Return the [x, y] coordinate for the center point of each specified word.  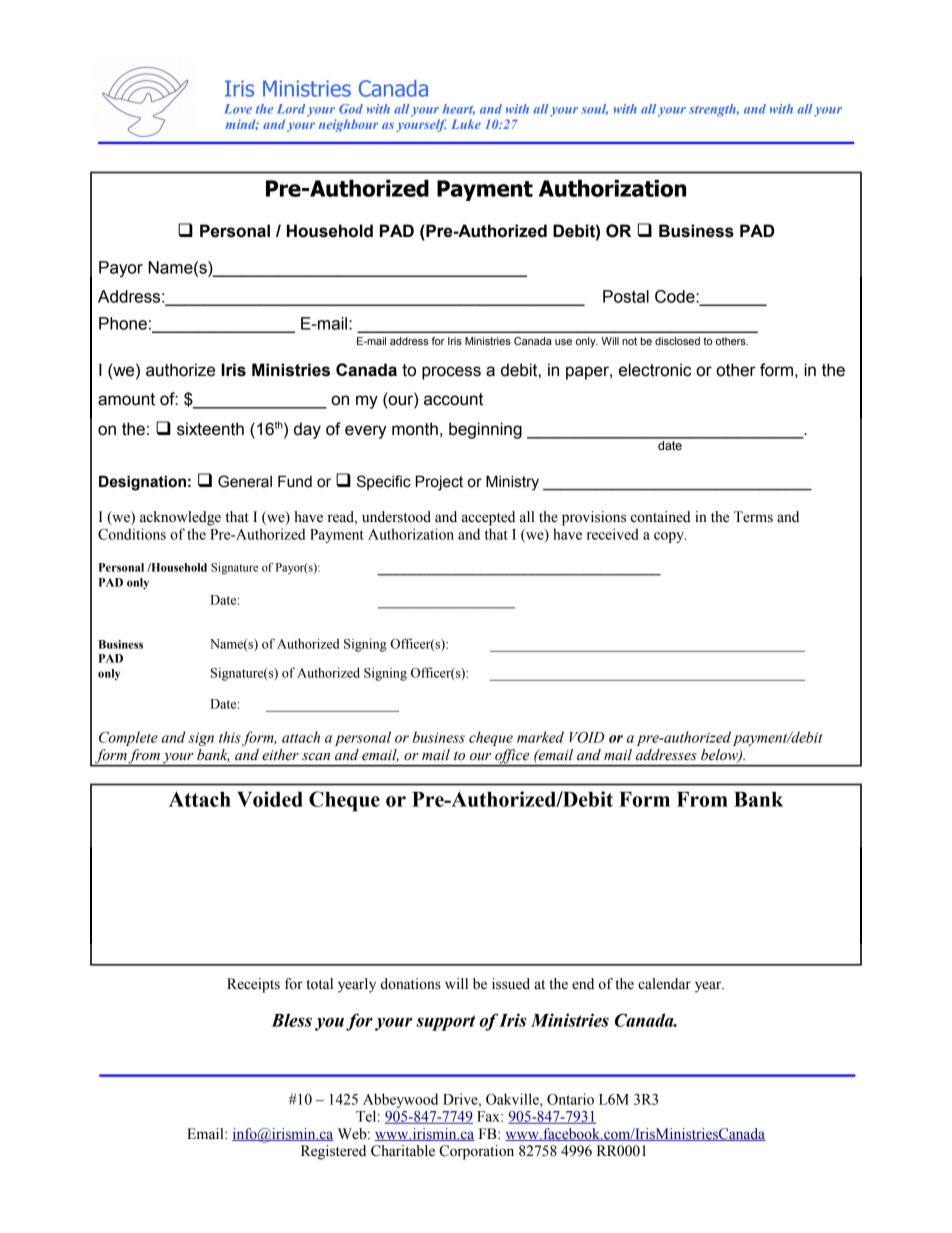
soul [595, 109]
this [231, 738]
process [451, 373]
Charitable [403, 1151]
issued [511, 984]
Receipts [253, 985]
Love [238, 109]
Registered [333, 1152]
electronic [655, 370]
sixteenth [210, 429]
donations [411, 984]
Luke [466, 124]
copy [670, 537]
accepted [488, 518]
